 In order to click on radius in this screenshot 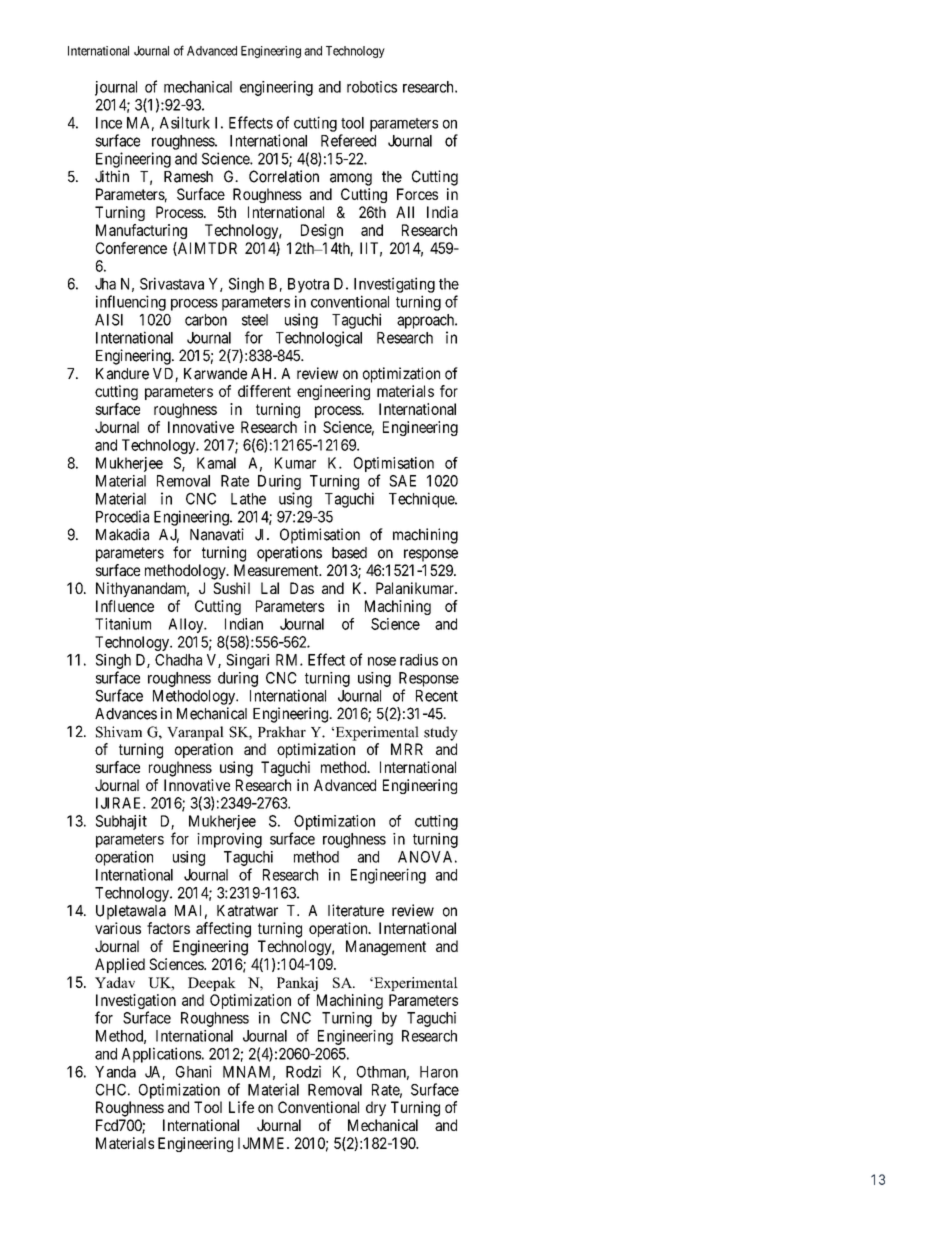, I will do `click(419, 660)`.
